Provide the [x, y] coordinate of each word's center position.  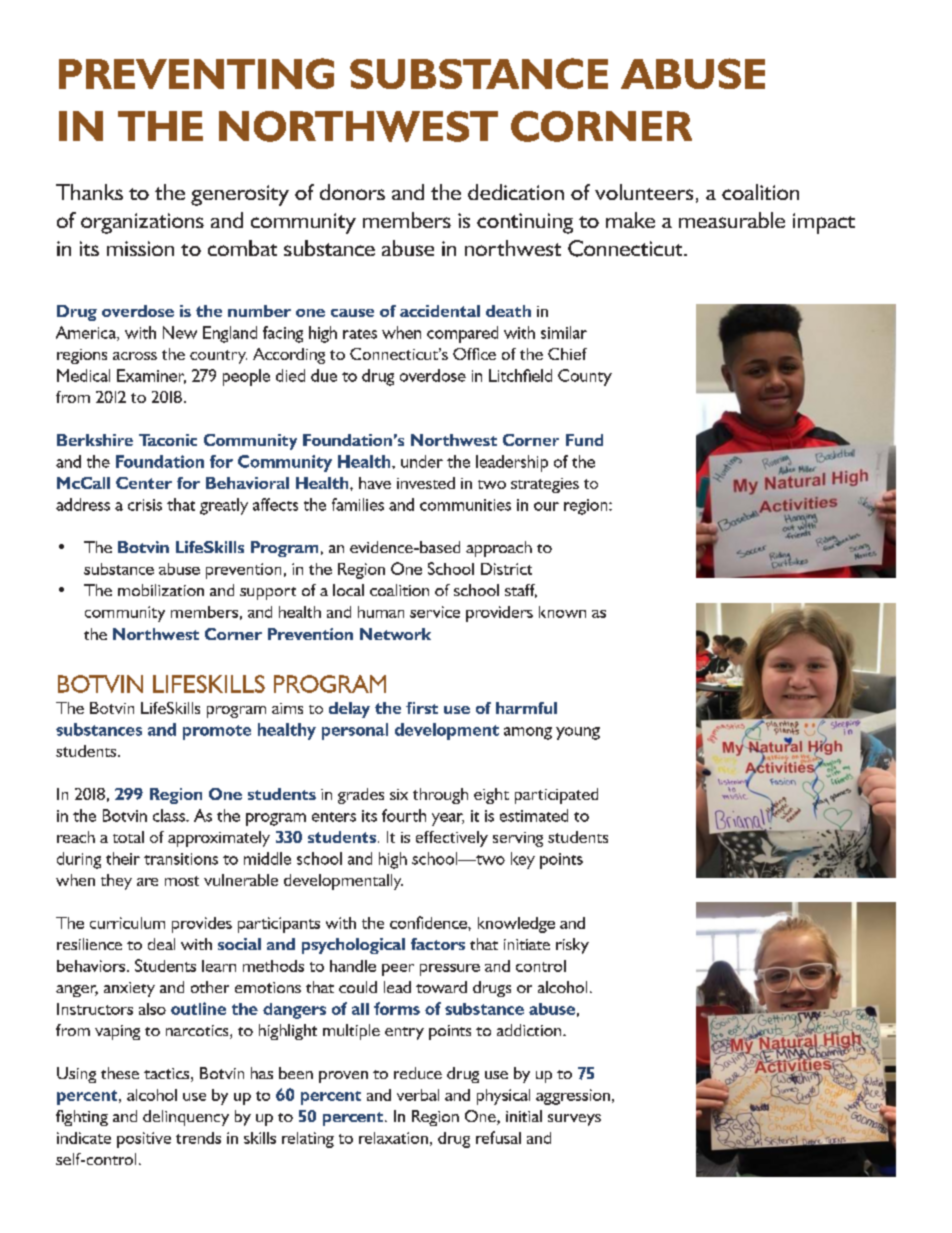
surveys [574, 1120]
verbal [418, 1095]
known [562, 612]
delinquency [186, 1118]
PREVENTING [196, 73]
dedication [516, 192]
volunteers [644, 192]
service [435, 612]
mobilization [161, 590]
